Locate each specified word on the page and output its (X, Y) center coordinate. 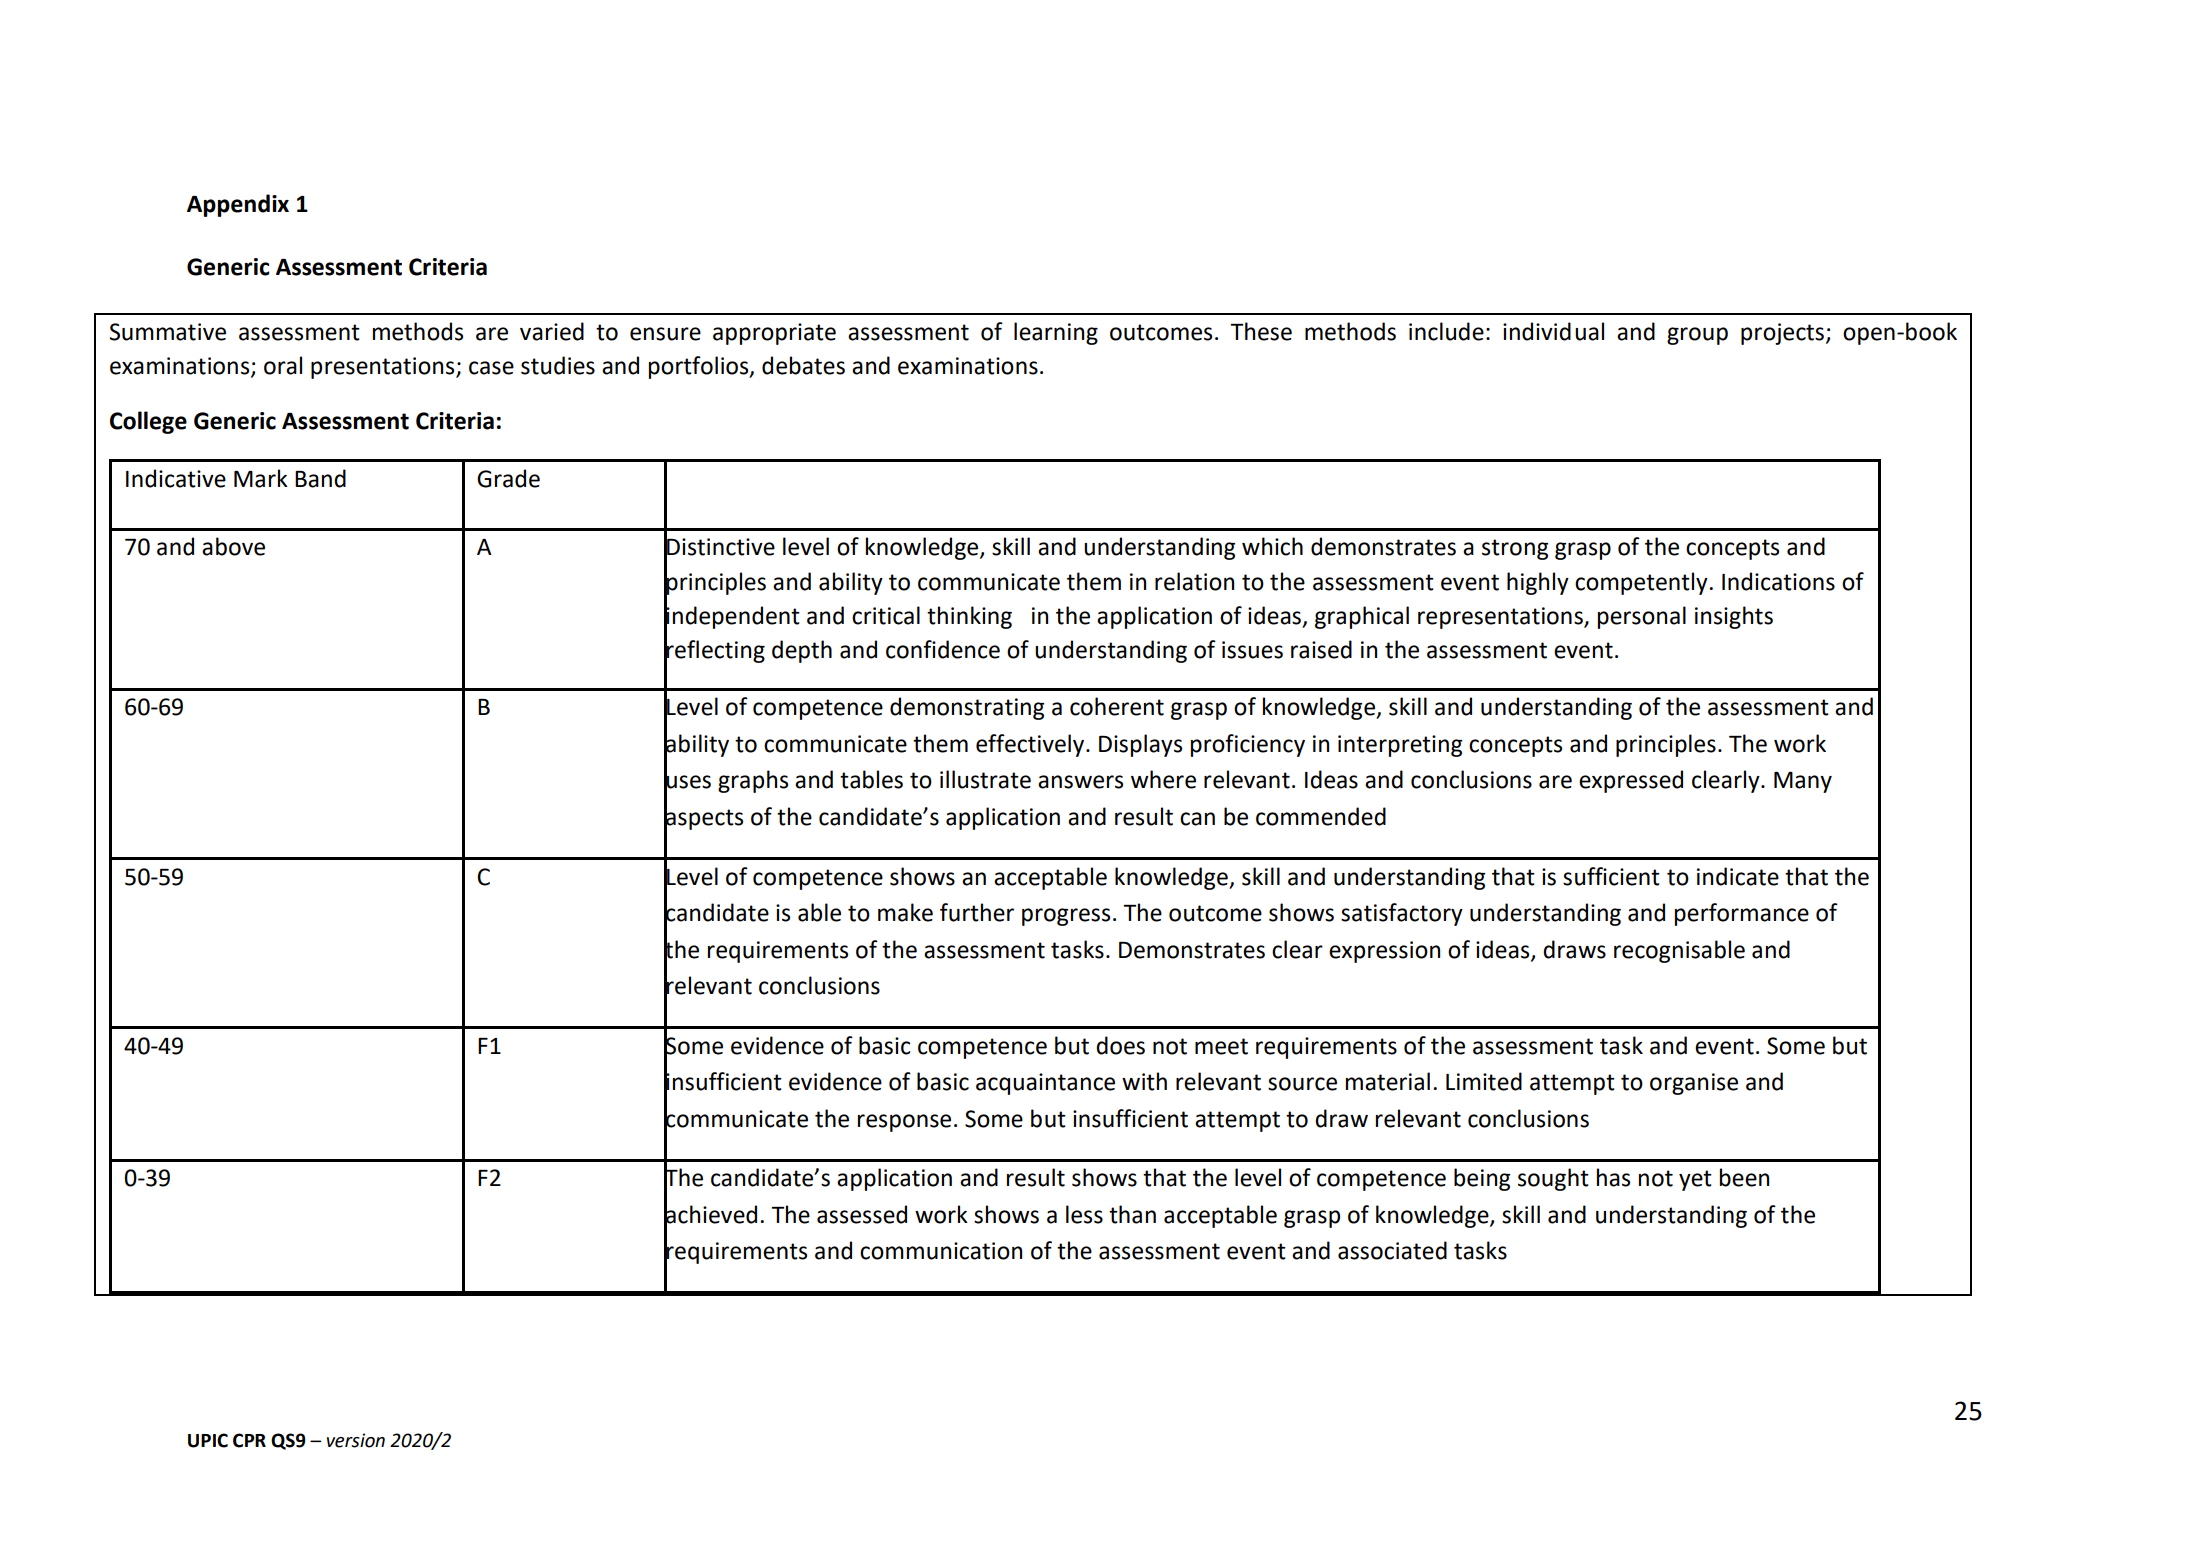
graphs (753, 781)
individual (1553, 331)
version (356, 1440)
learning (1056, 333)
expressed (1631, 781)
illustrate (985, 779)
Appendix (238, 205)
